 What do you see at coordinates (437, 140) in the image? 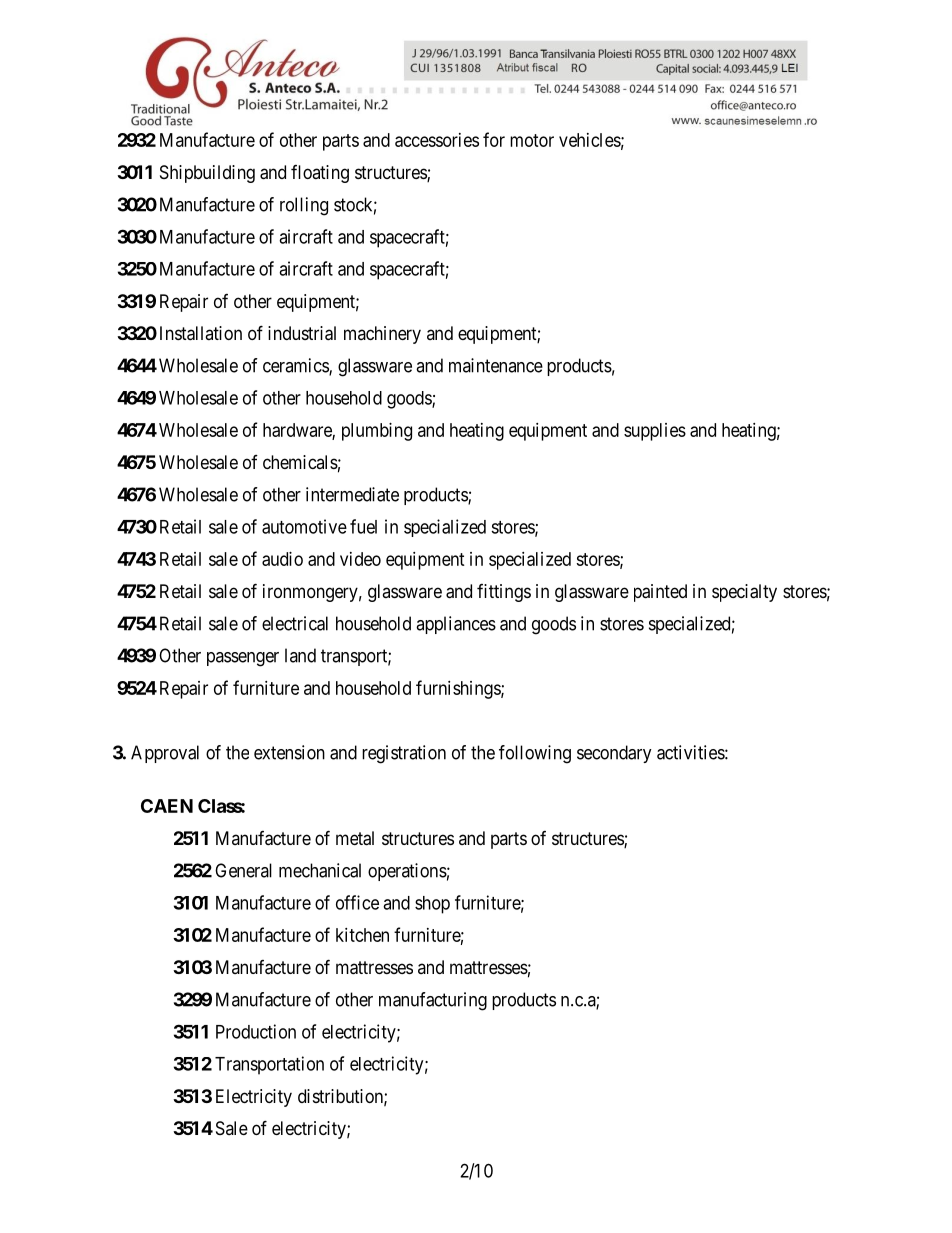
I see `accessories` at bounding box center [437, 140].
